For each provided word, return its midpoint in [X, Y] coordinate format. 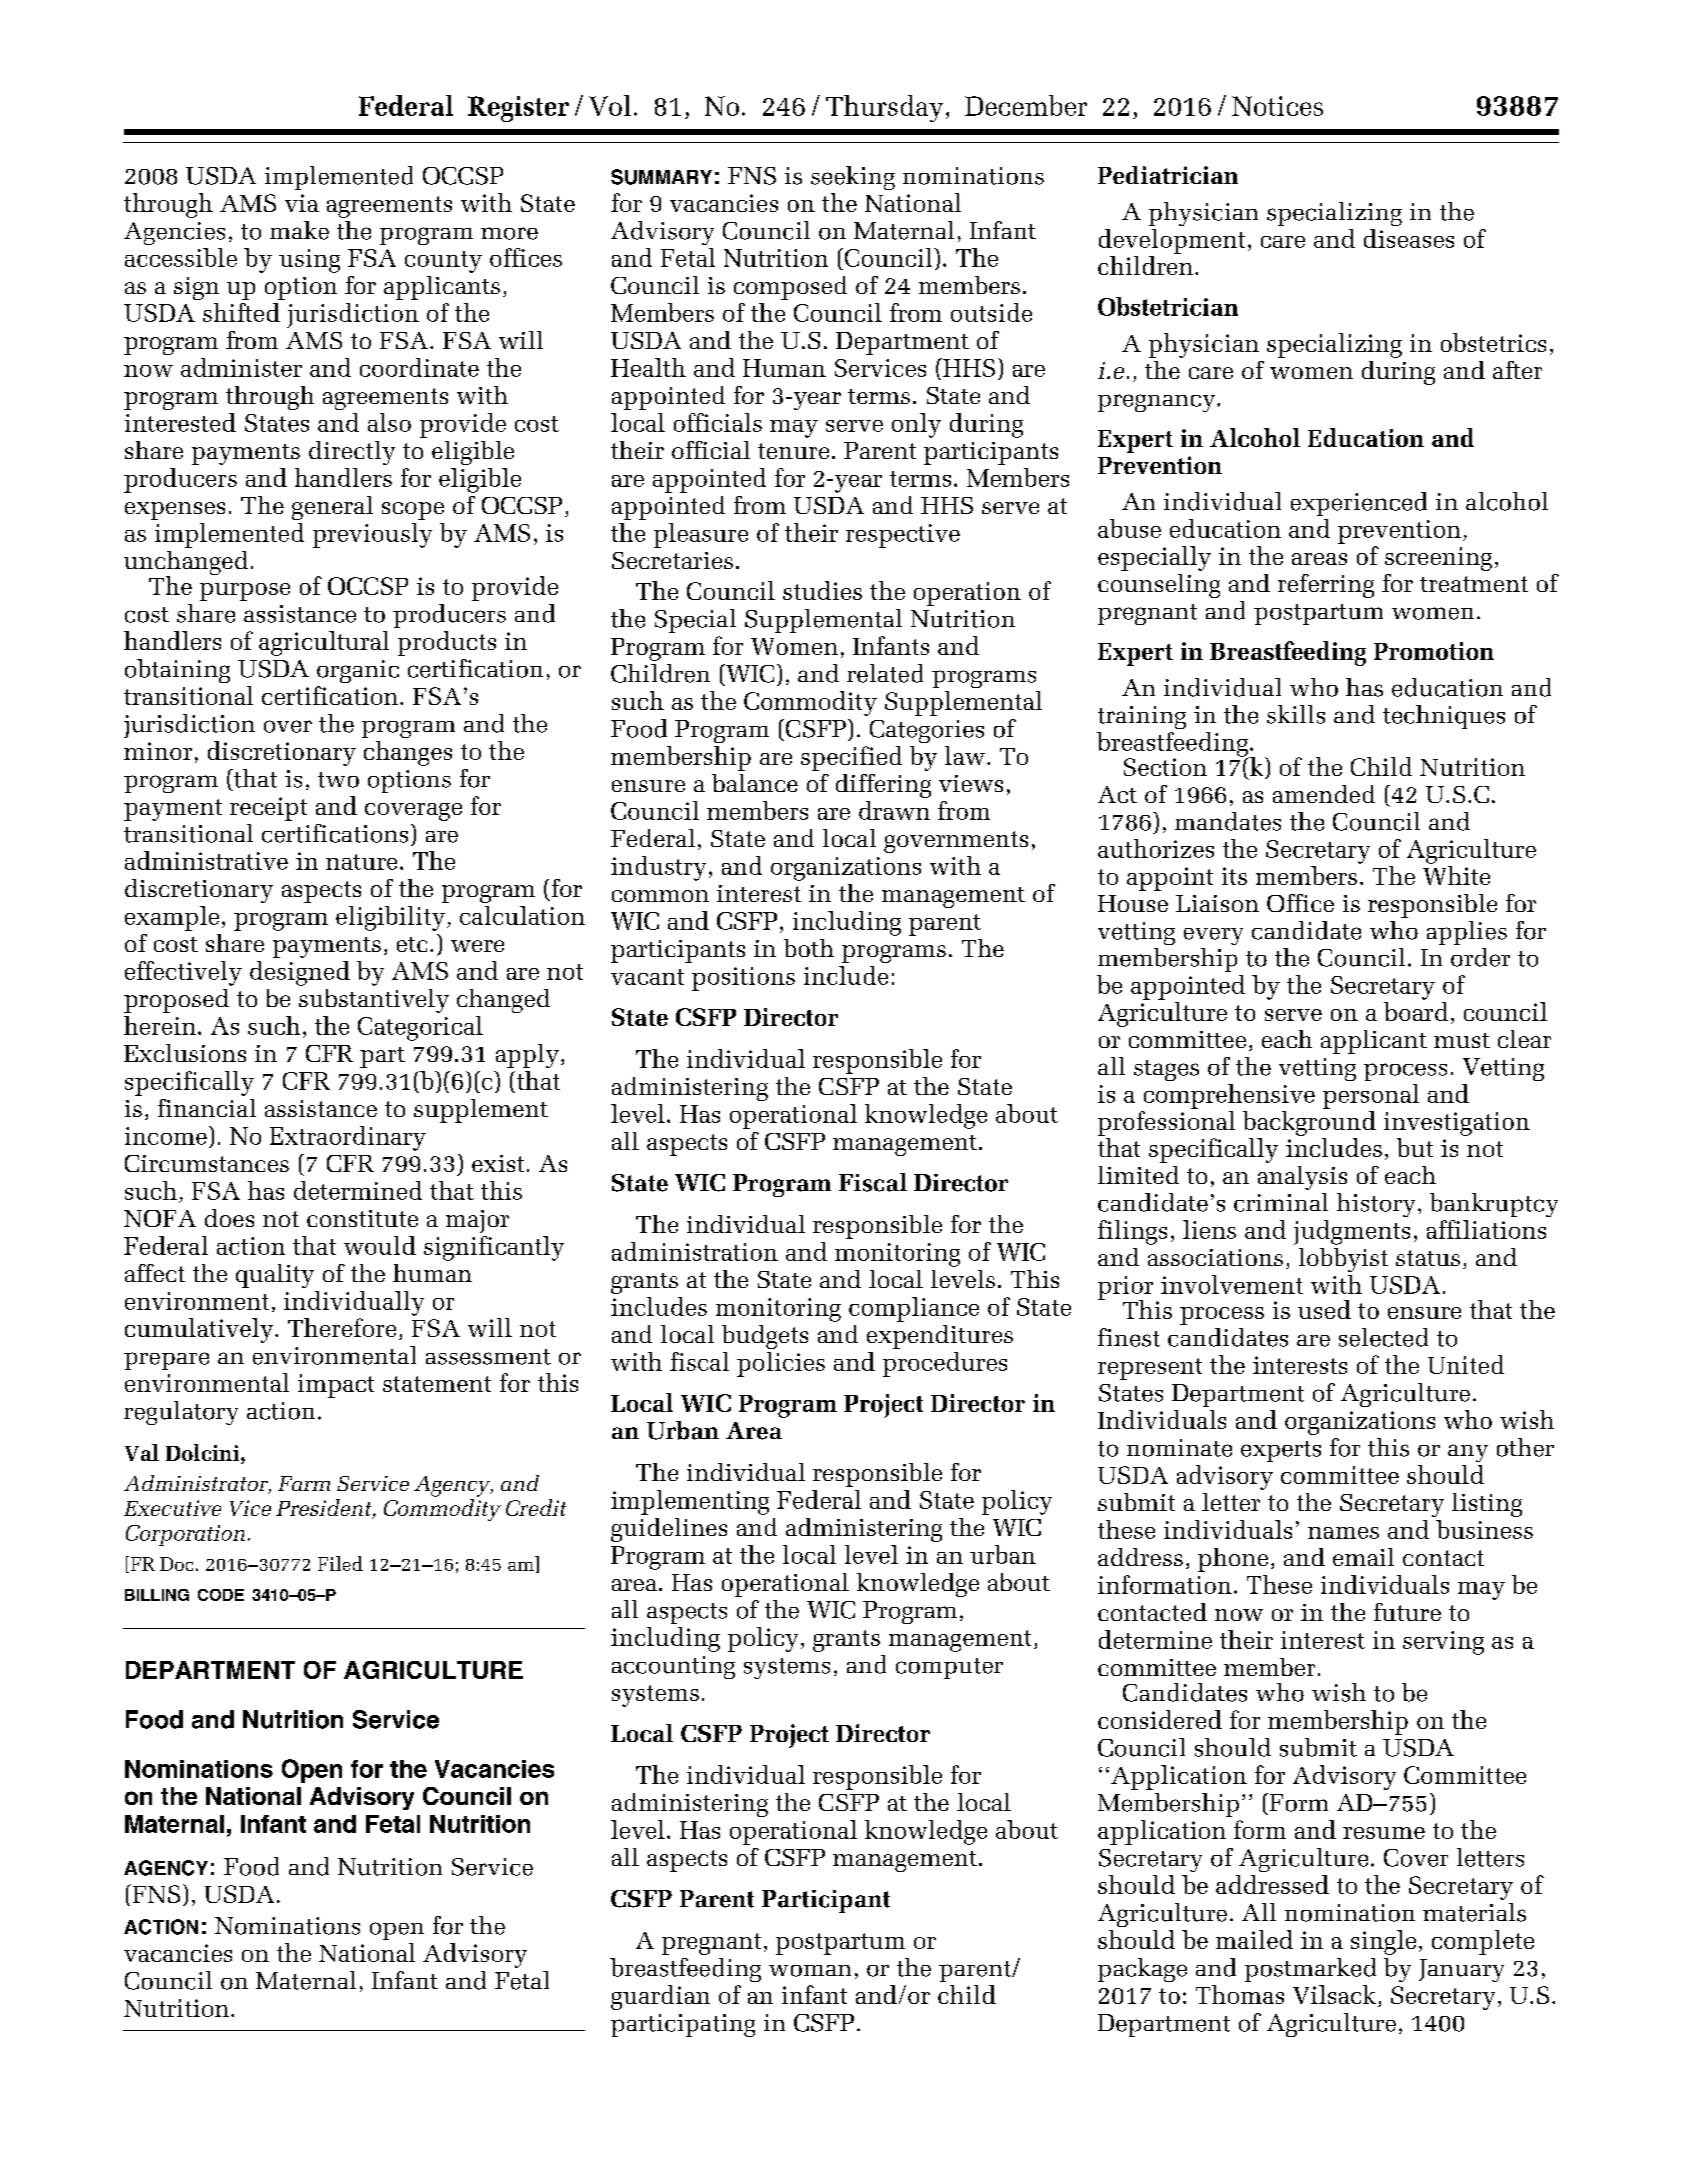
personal [1371, 1096]
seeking [853, 178]
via [302, 203]
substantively [374, 1001]
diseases [1409, 238]
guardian [660, 1997]
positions [743, 979]
